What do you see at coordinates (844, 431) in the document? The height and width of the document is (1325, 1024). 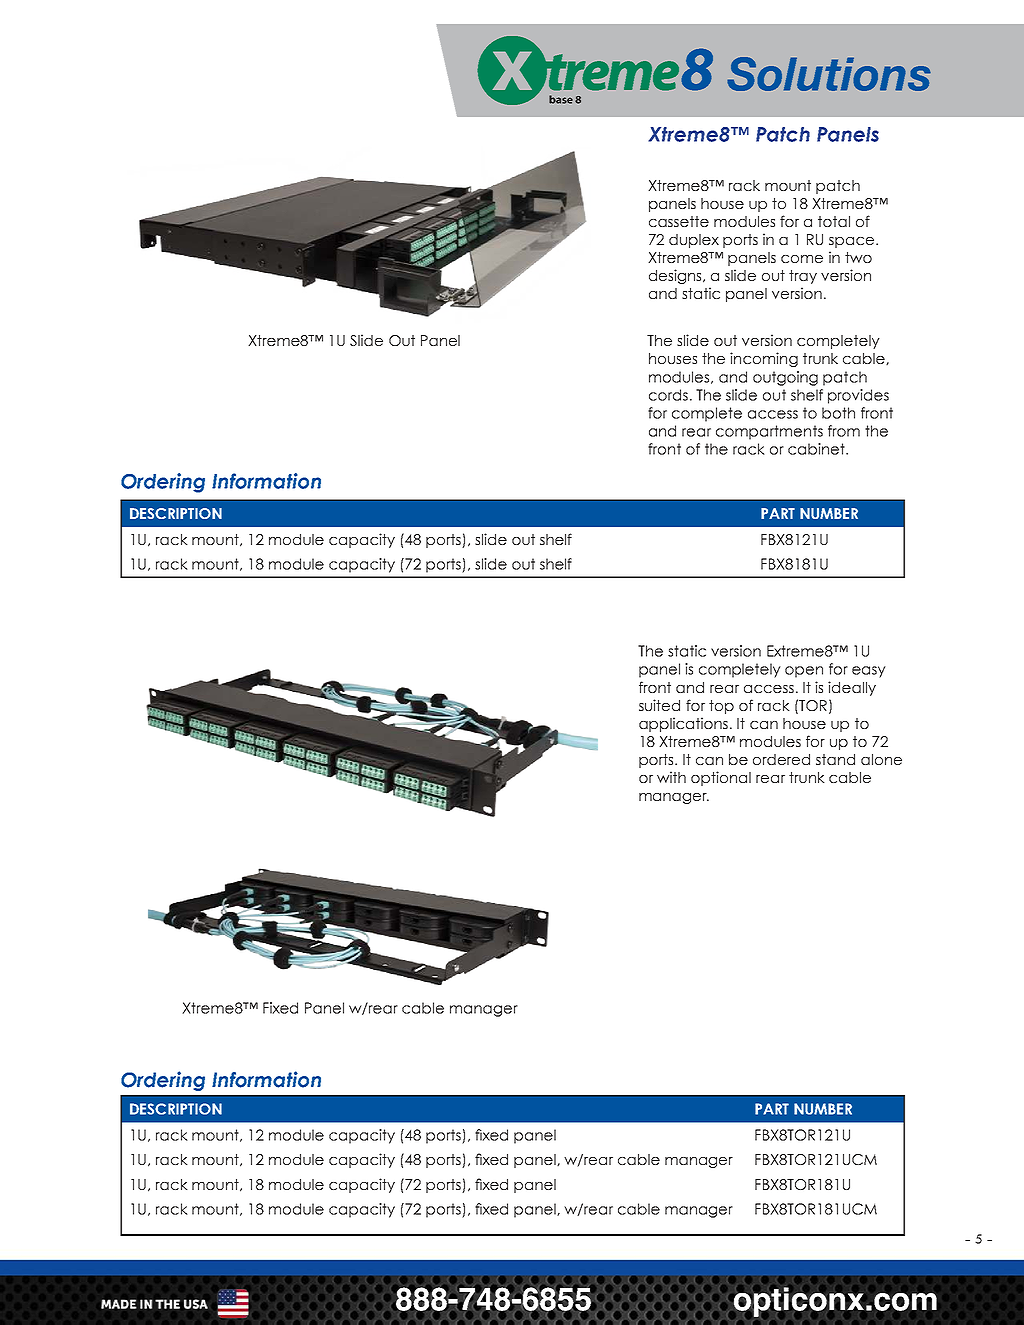 I see `from` at bounding box center [844, 431].
